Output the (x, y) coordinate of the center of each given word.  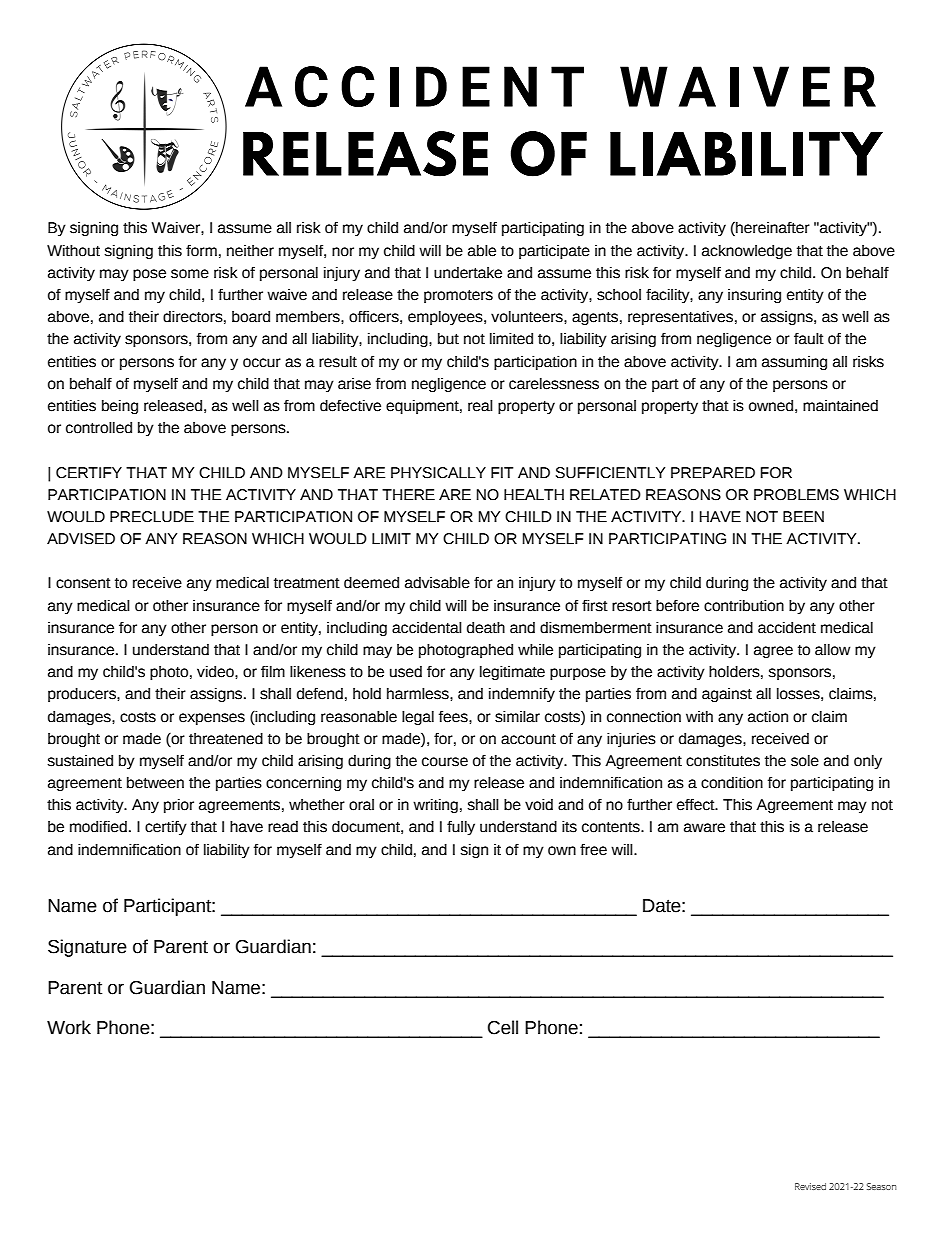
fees (454, 717)
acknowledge (747, 252)
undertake (468, 273)
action (768, 717)
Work (69, 1027)
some (190, 274)
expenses (212, 719)
